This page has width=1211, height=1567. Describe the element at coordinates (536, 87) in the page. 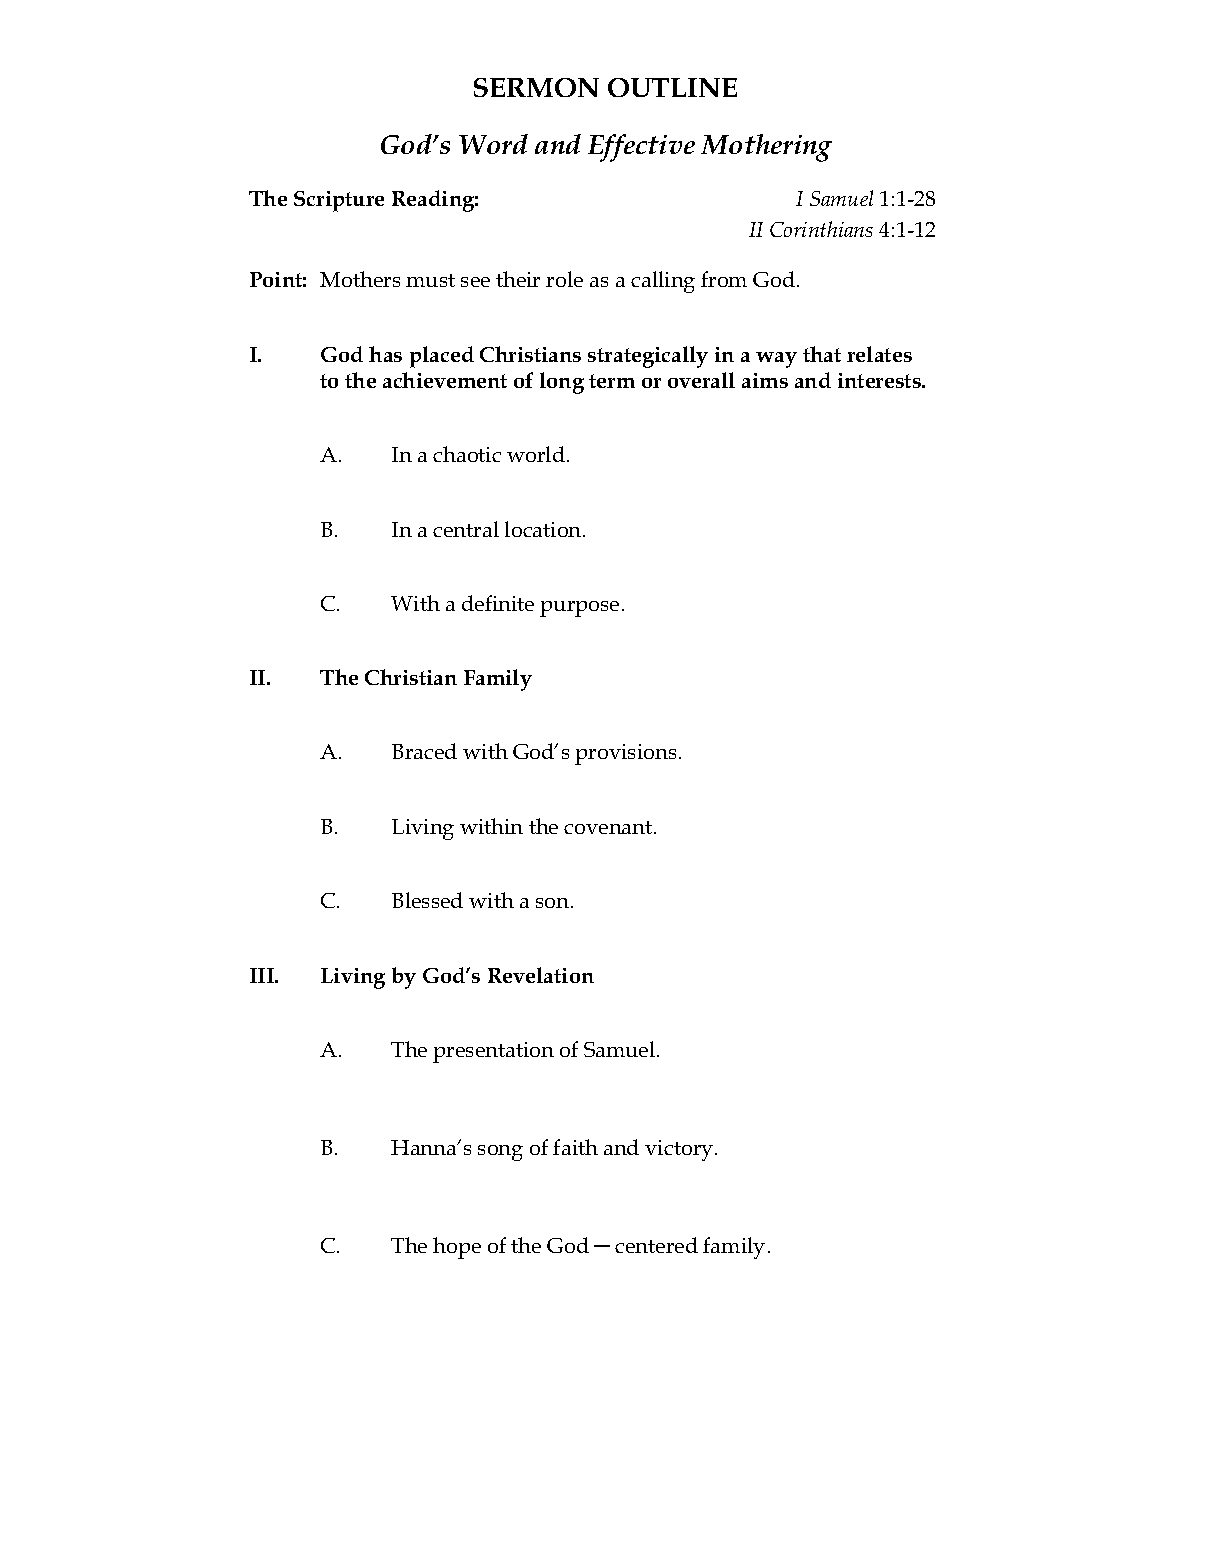

I see `SERMON` at that location.
